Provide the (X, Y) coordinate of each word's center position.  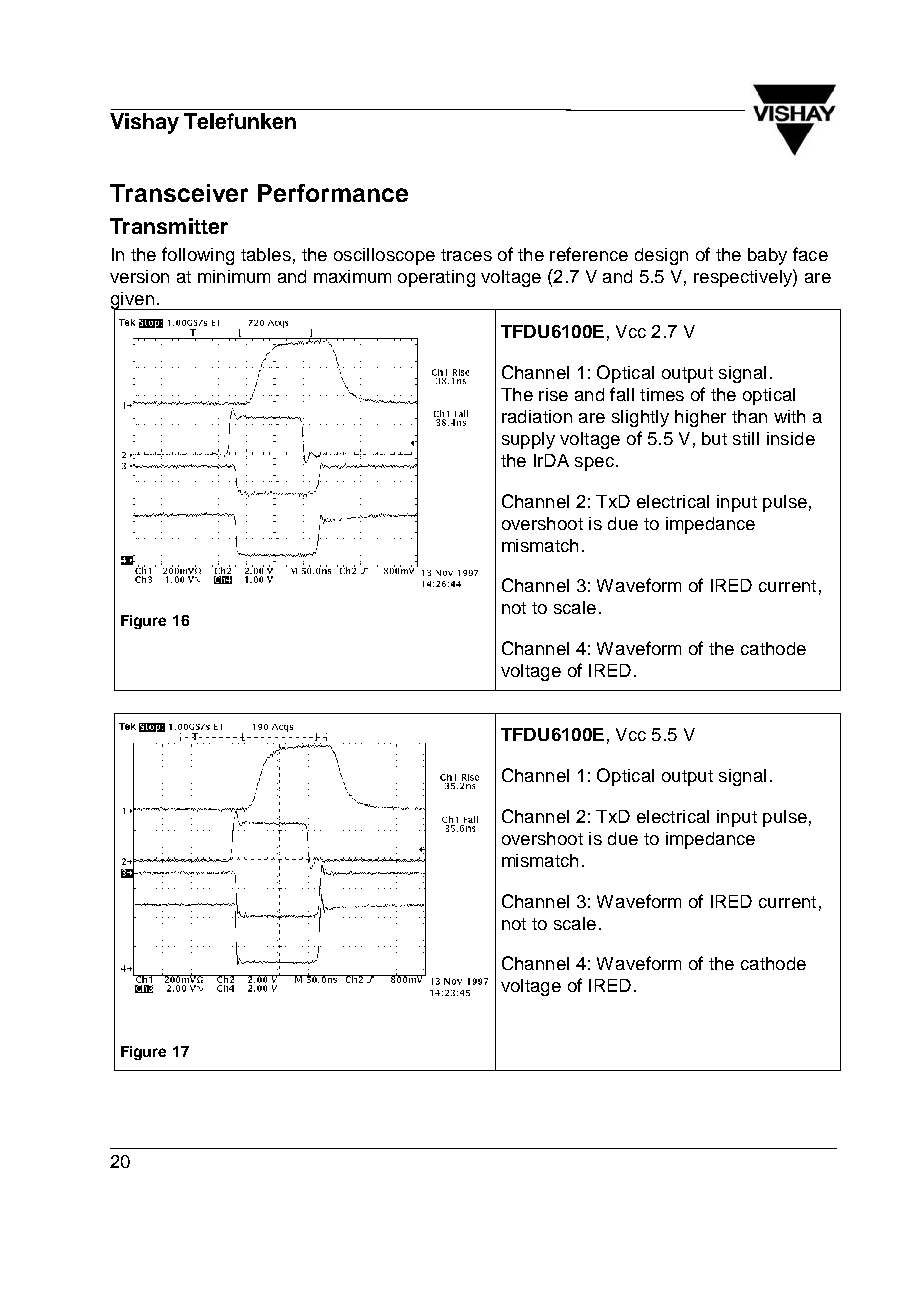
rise (553, 394)
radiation (537, 416)
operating (436, 278)
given (133, 302)
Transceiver (179, 193)
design (661, 256)
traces (466, 255)
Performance (333, 193)
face (810, 254)
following (198, 256)
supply (528, 440)
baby (767, 256)
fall (622, 394)
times (662, 394)
